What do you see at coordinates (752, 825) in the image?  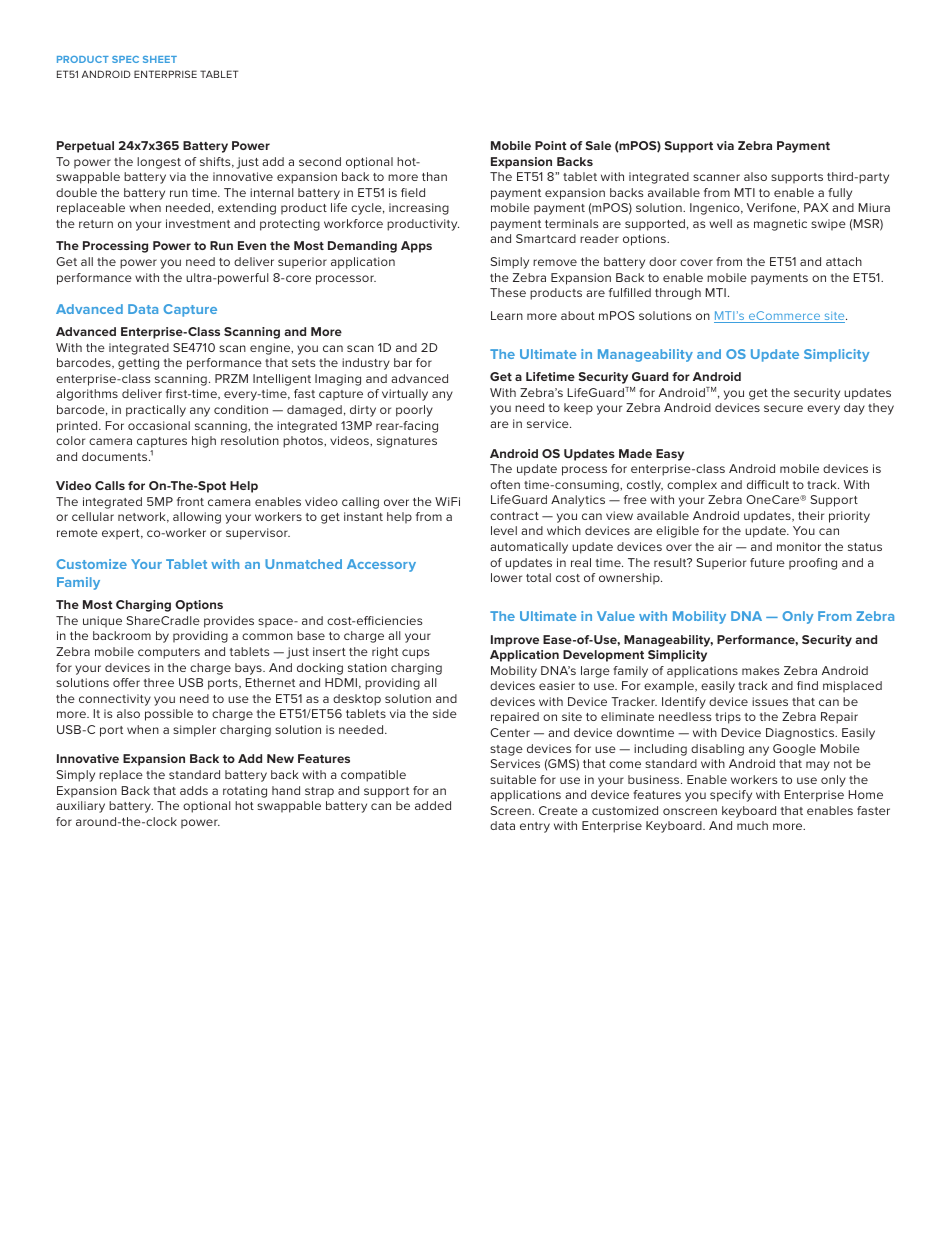 I see `much` at bounding box center [752, 825].
